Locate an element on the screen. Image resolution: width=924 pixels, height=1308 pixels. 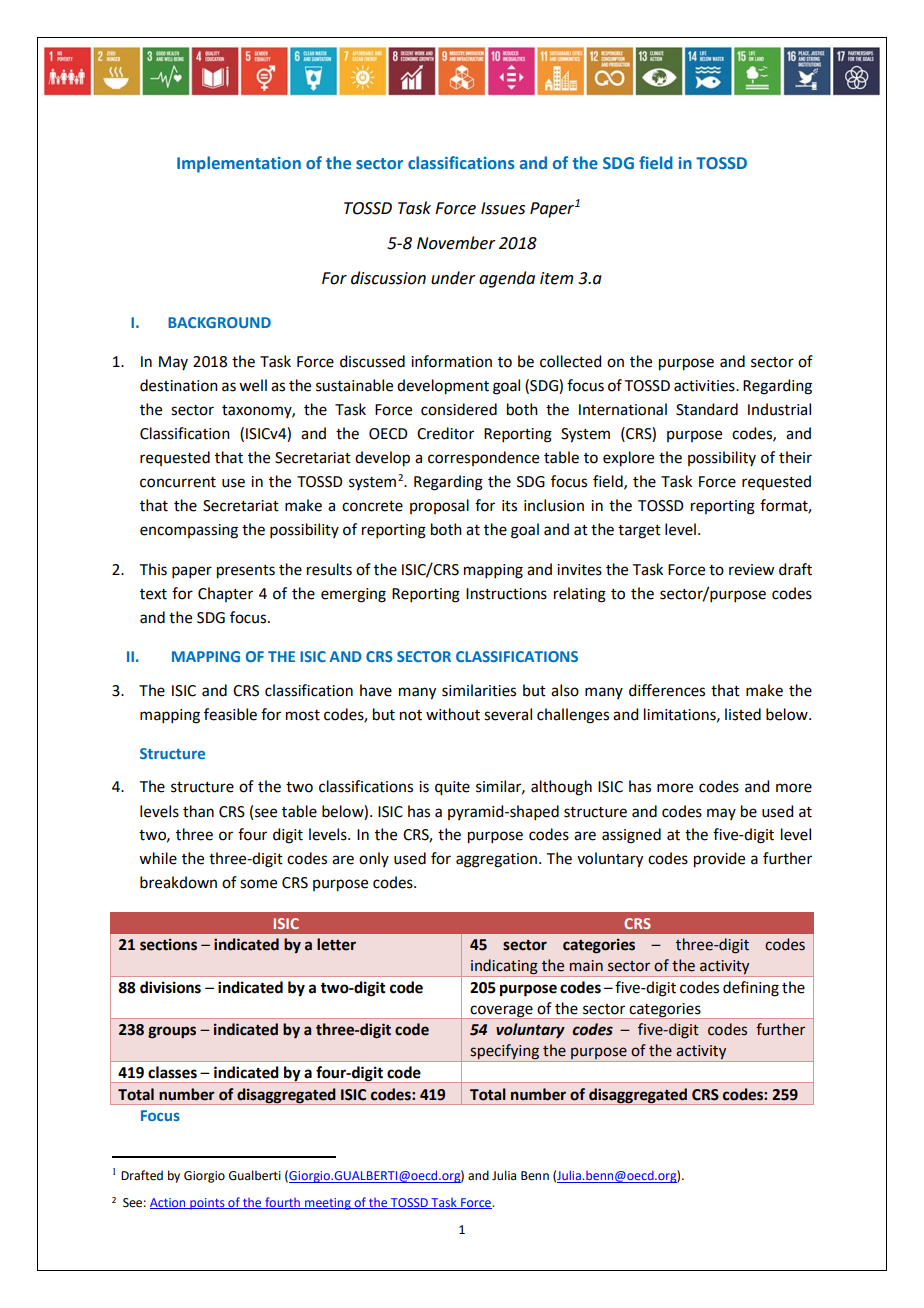
listed is located at coordinates (743, 714).
